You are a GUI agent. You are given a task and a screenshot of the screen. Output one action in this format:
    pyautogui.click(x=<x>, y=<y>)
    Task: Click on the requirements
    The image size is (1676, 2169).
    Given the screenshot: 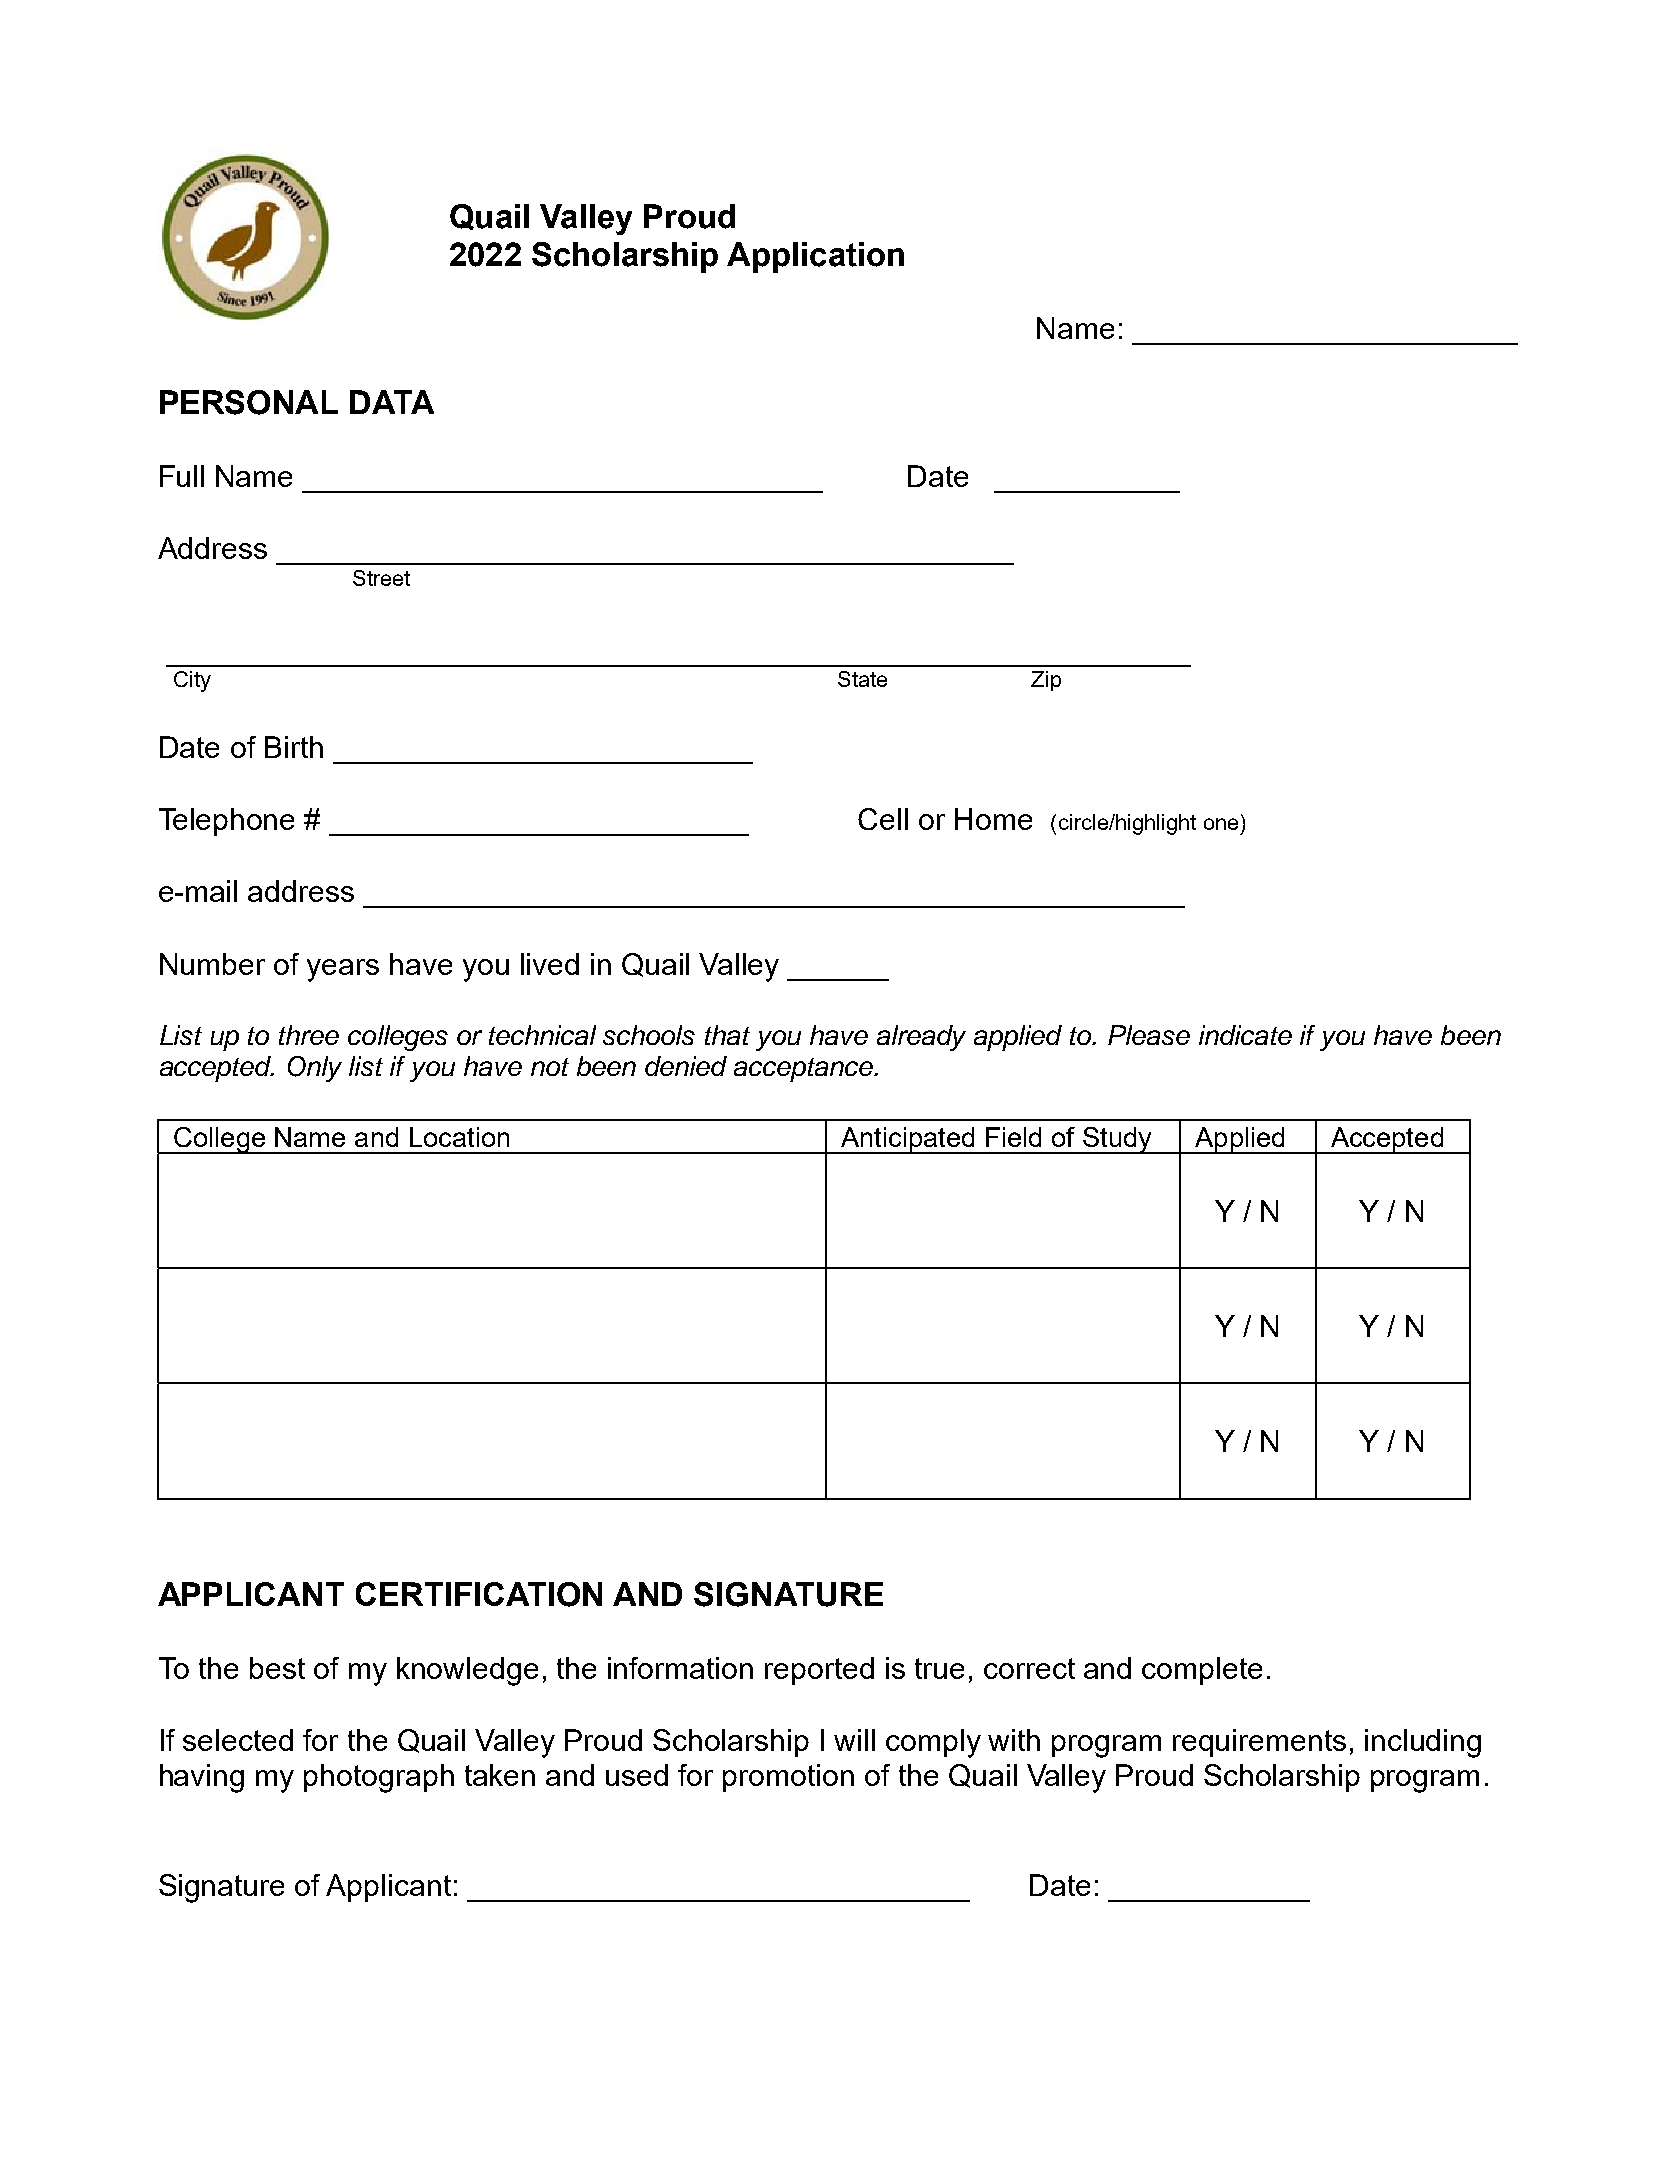 What is the action you would take?
    pyautogui.click(x=1259, y=1743)
